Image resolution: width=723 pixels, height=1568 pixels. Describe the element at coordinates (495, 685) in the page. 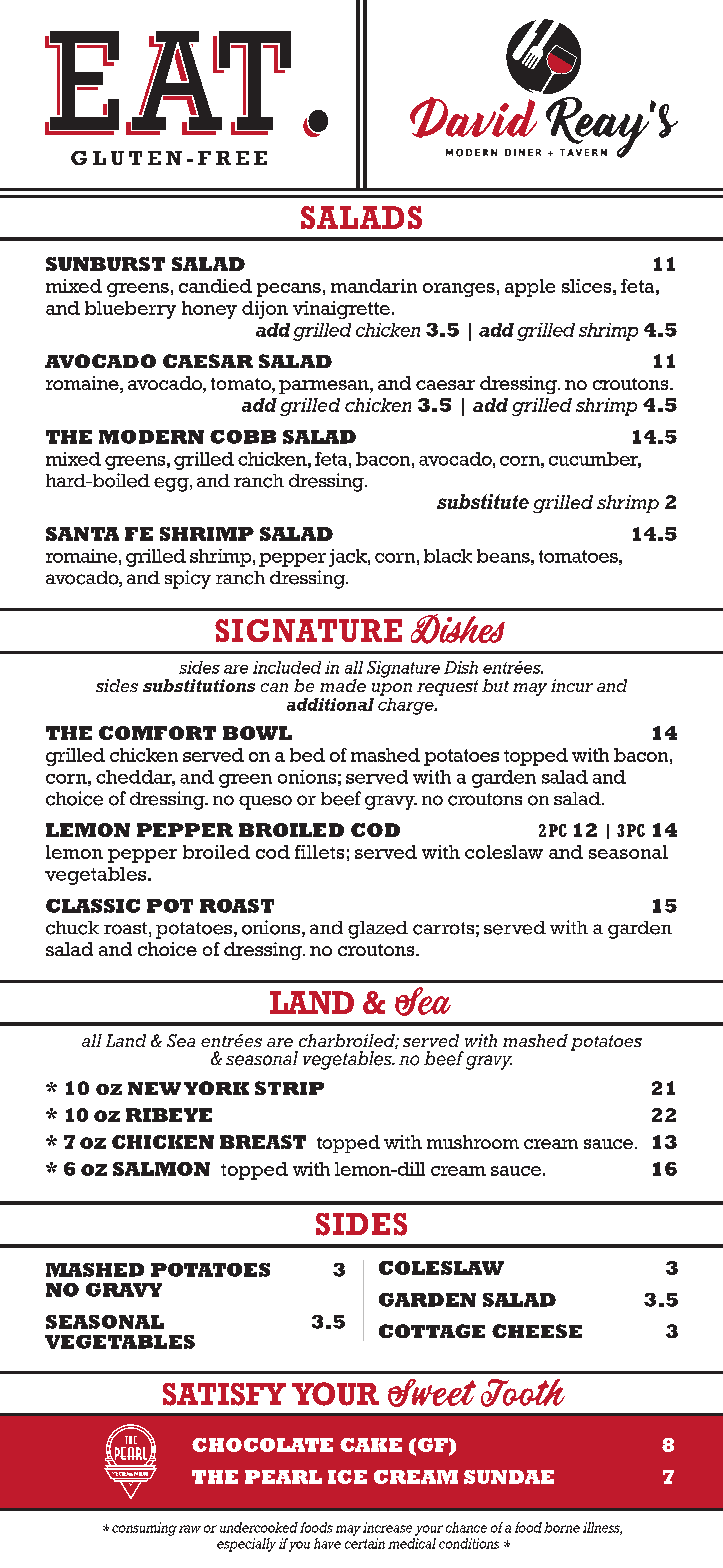

I see `but` at that location.
